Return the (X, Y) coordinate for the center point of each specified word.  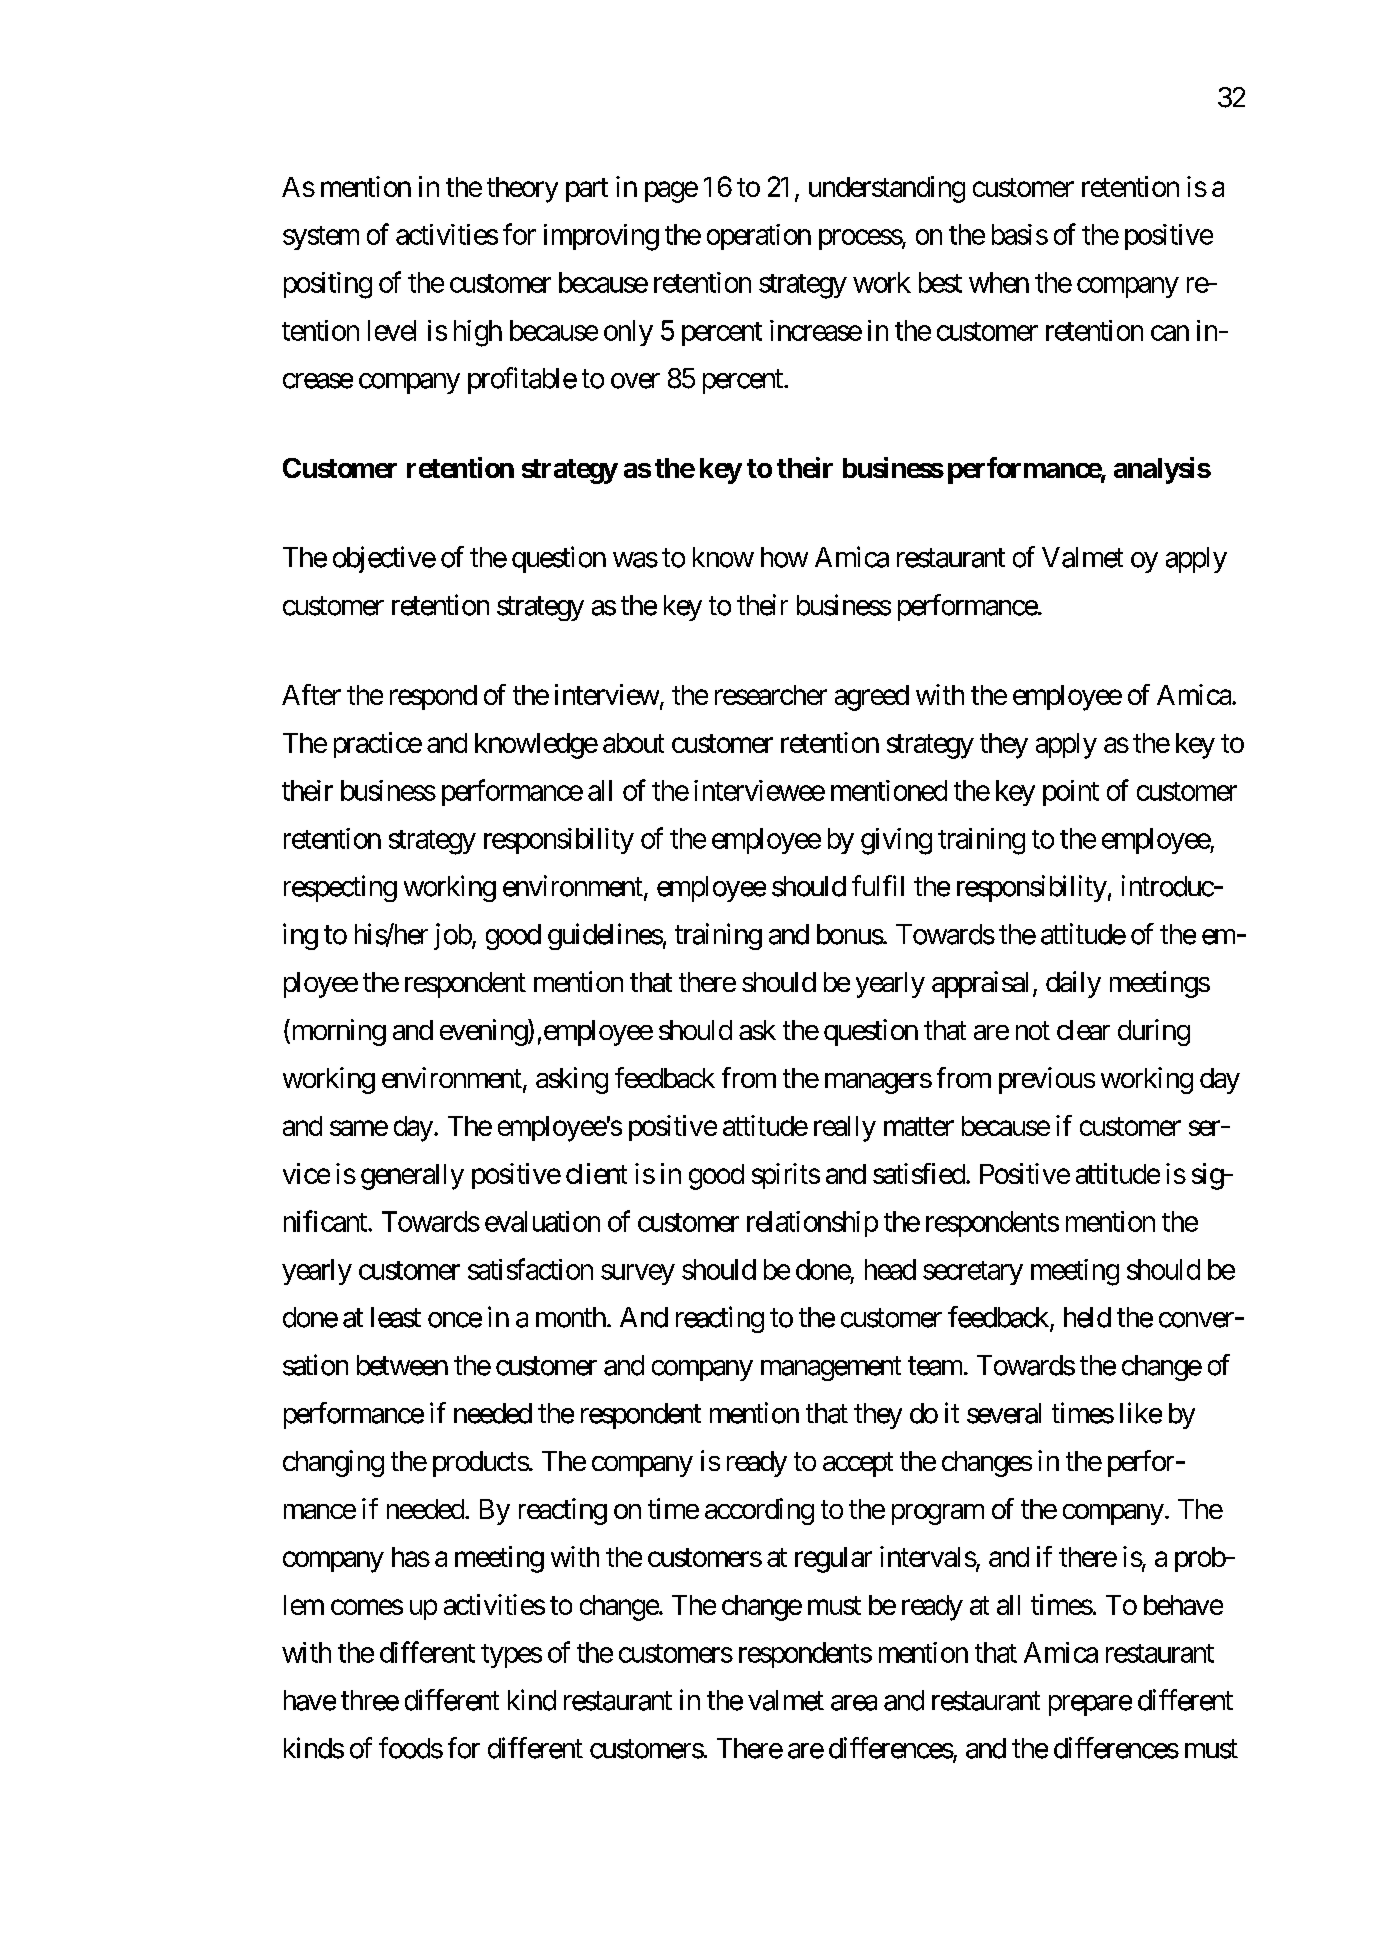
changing (333, 1463)
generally (412, 1177)
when (999, 282)
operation (759, 237)
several (1004, 1413)
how (784, 557)
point (1071, 793)
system (321, 238)
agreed (872, 698)
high (478, 333)
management (831, 1369)
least (396, 1317)
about (633, 743)
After (311, 694)
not (1033, 1030)
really (845, 1129)
